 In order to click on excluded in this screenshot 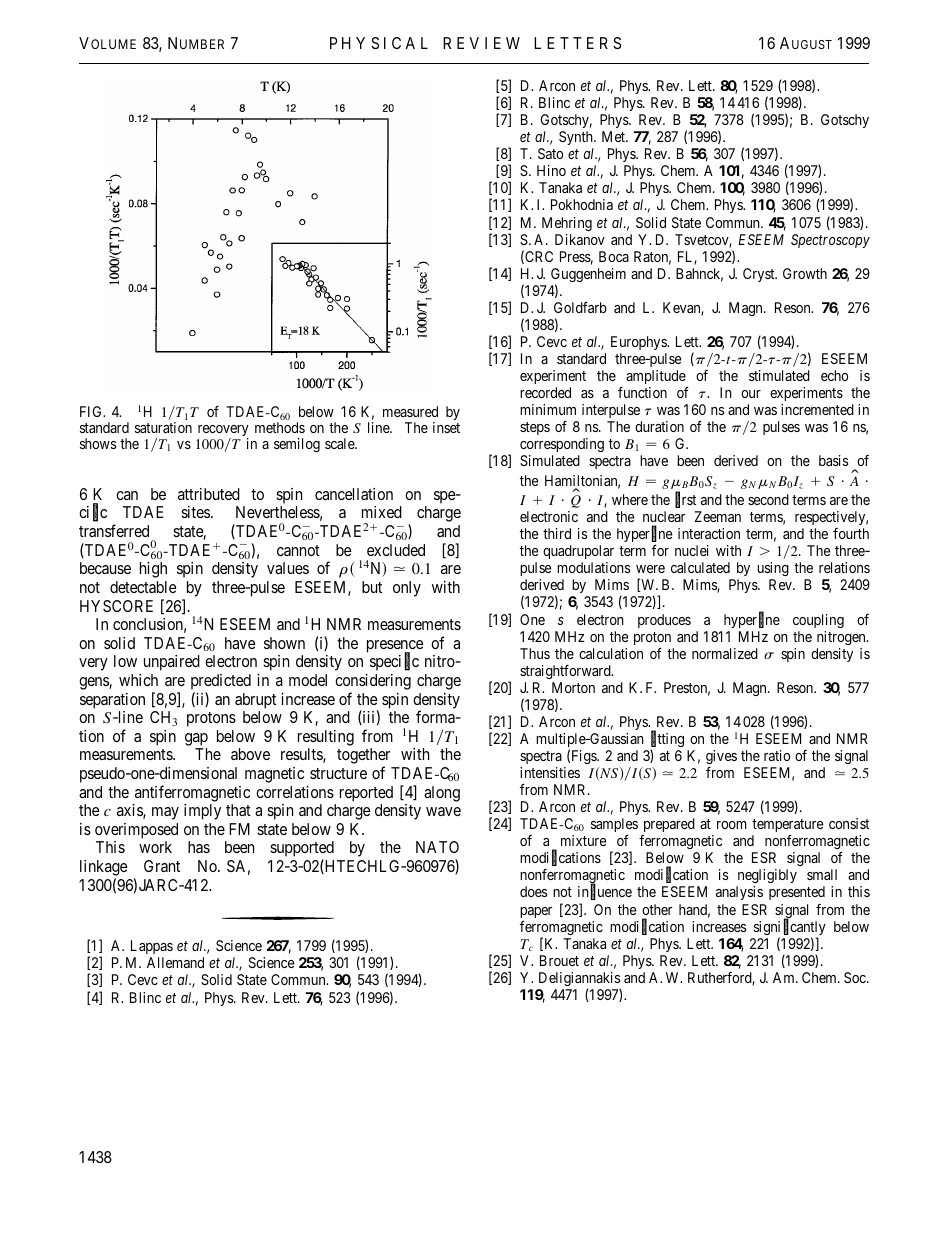, I will do `click(396, 550)`.
